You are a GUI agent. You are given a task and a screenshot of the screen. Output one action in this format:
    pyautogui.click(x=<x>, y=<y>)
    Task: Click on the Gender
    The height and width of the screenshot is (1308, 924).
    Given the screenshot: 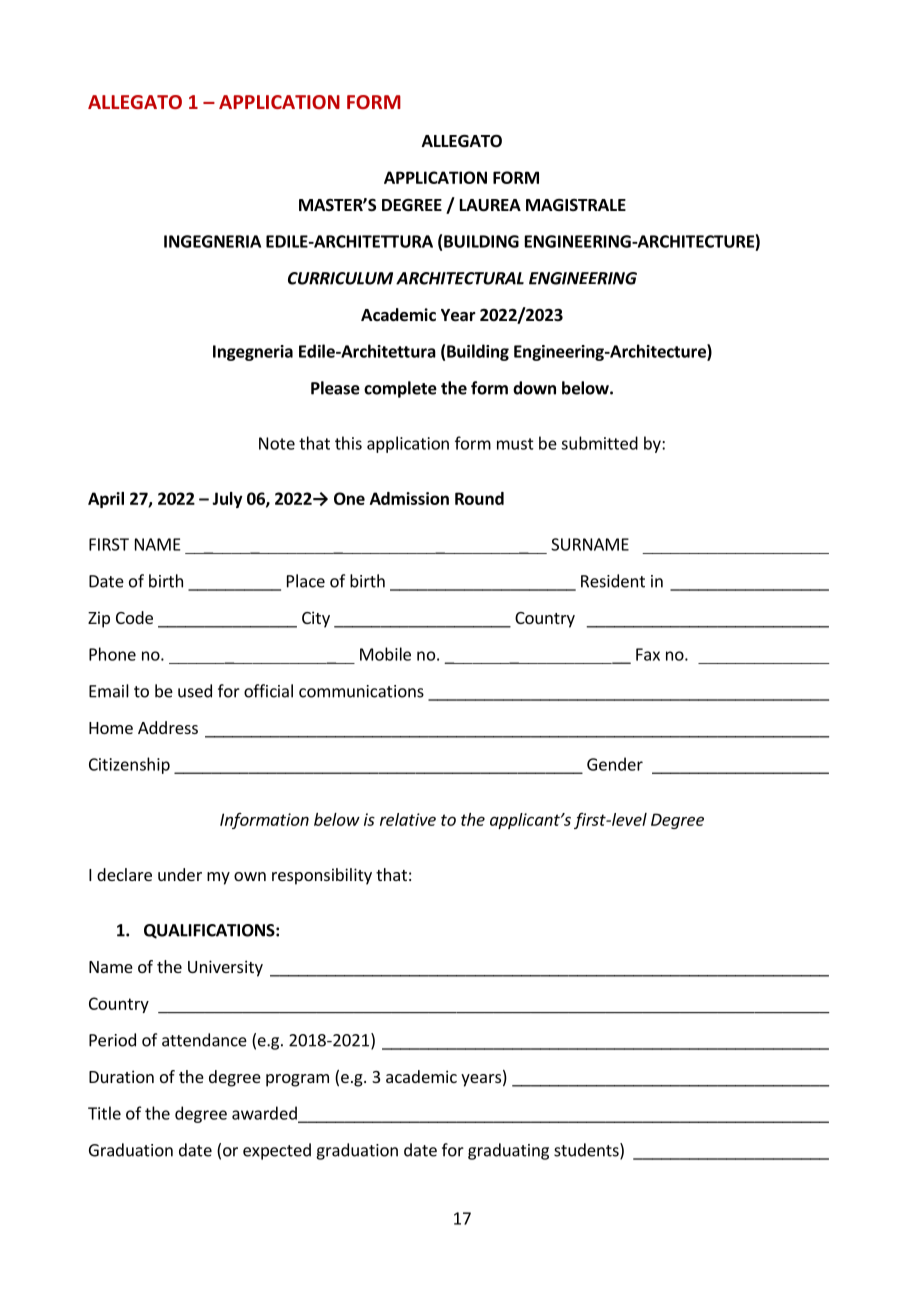 What is the action you would take?
    pyautogui.click(x=615, y=764)
